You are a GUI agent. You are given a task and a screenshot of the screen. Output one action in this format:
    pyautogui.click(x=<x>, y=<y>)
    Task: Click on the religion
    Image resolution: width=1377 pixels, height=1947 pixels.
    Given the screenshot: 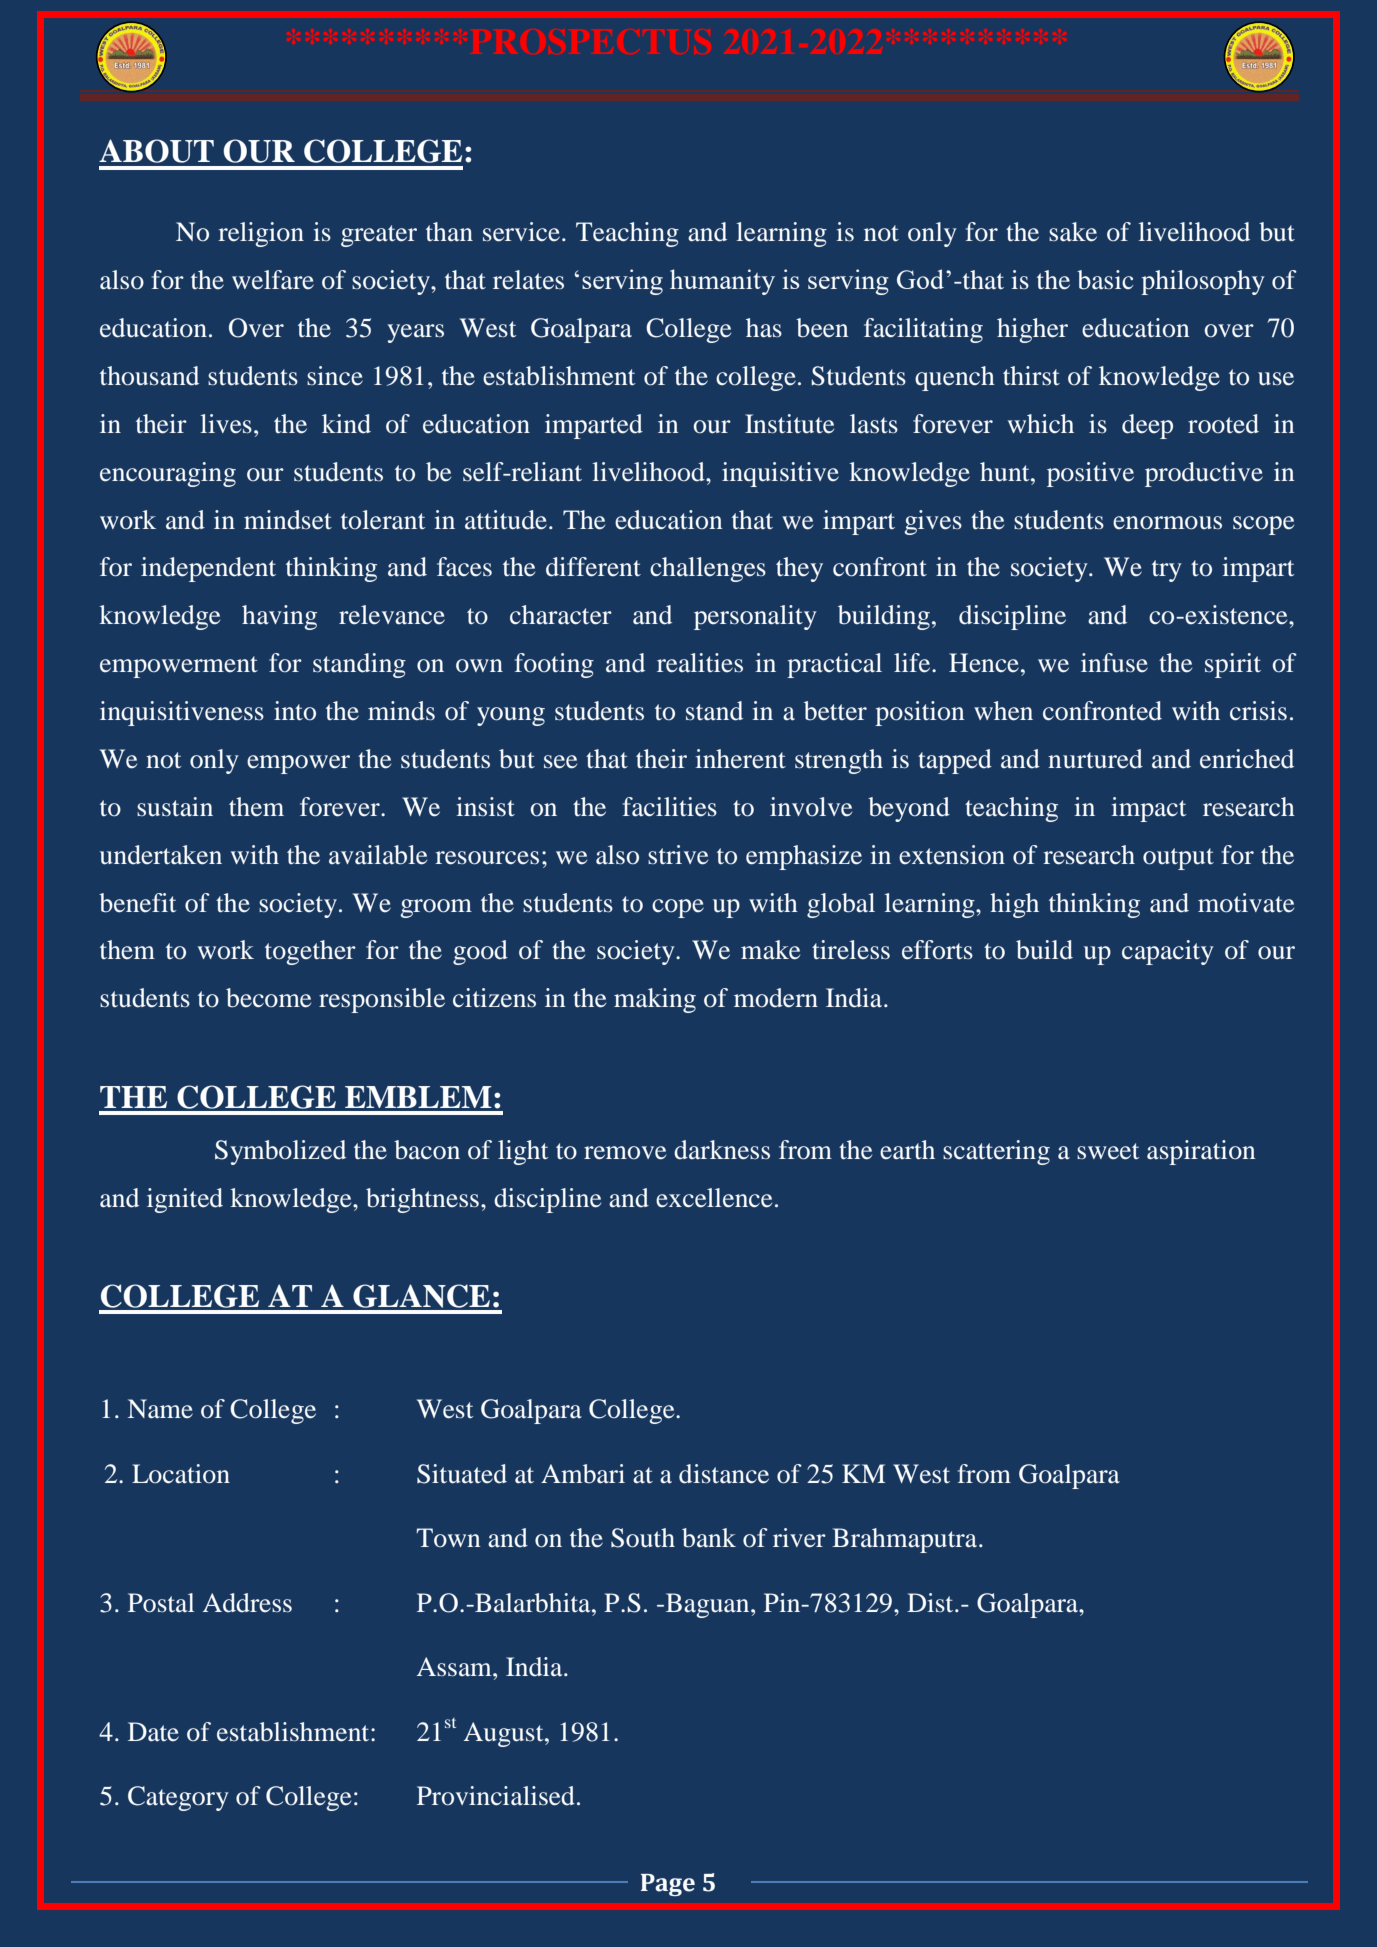 What is the action you would take?
    pyautogui.click(x=261, y=234)
